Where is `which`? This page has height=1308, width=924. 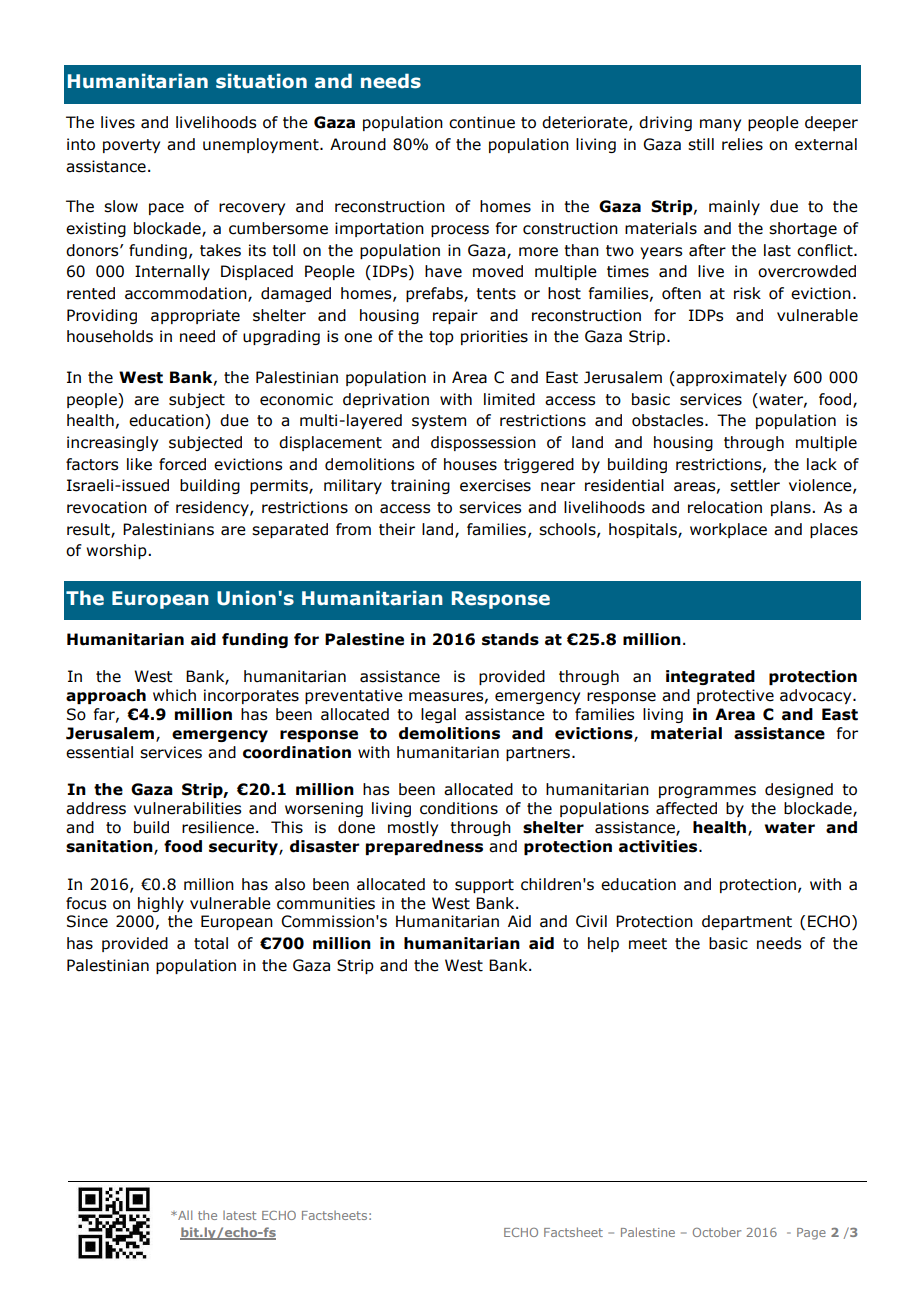
which is located at coordinates (174, 695).
